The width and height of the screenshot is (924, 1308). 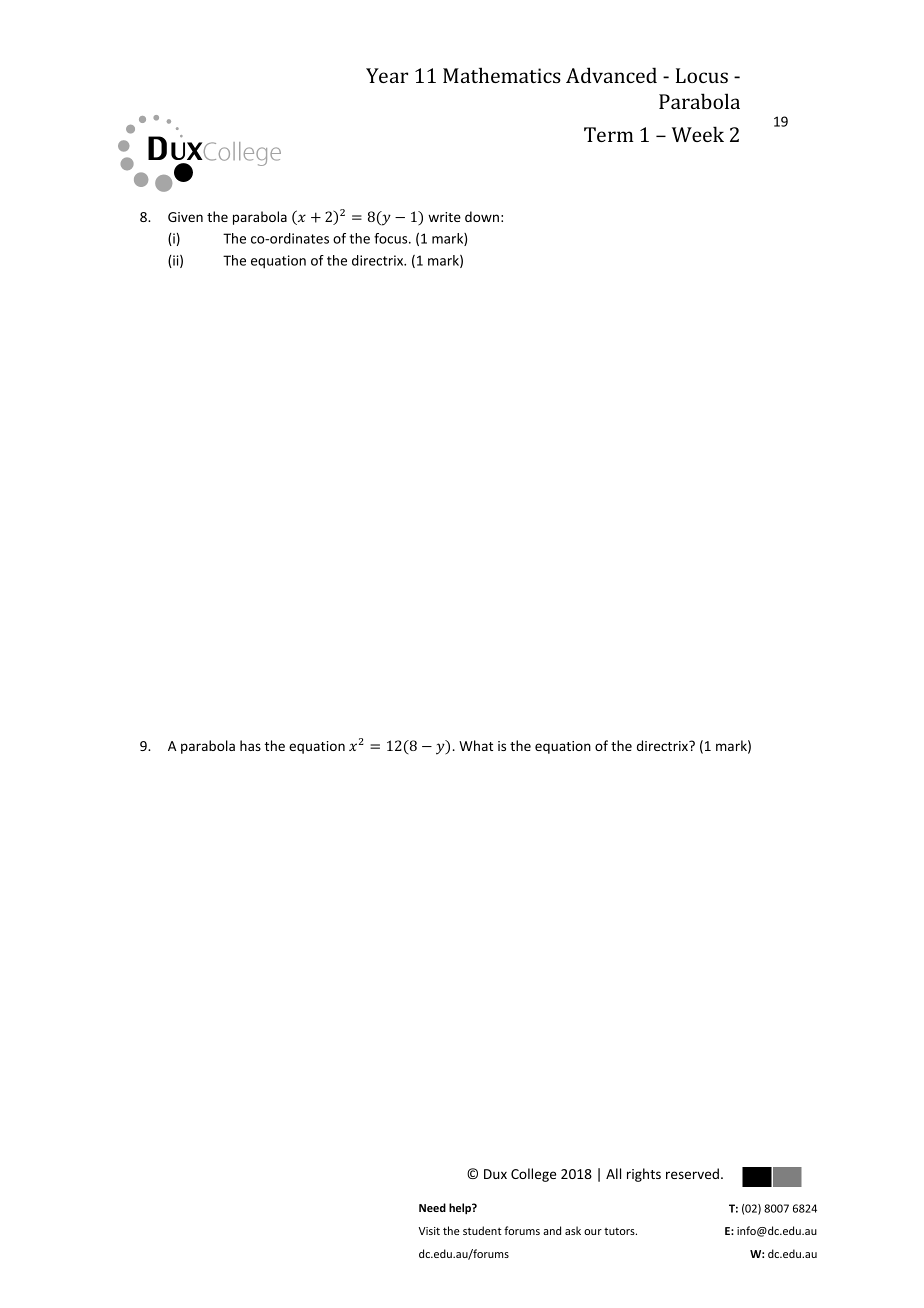 What do you see at coordinates (250, 745) in the screenshot?
I see `has` at bounding box center [250, 745].
